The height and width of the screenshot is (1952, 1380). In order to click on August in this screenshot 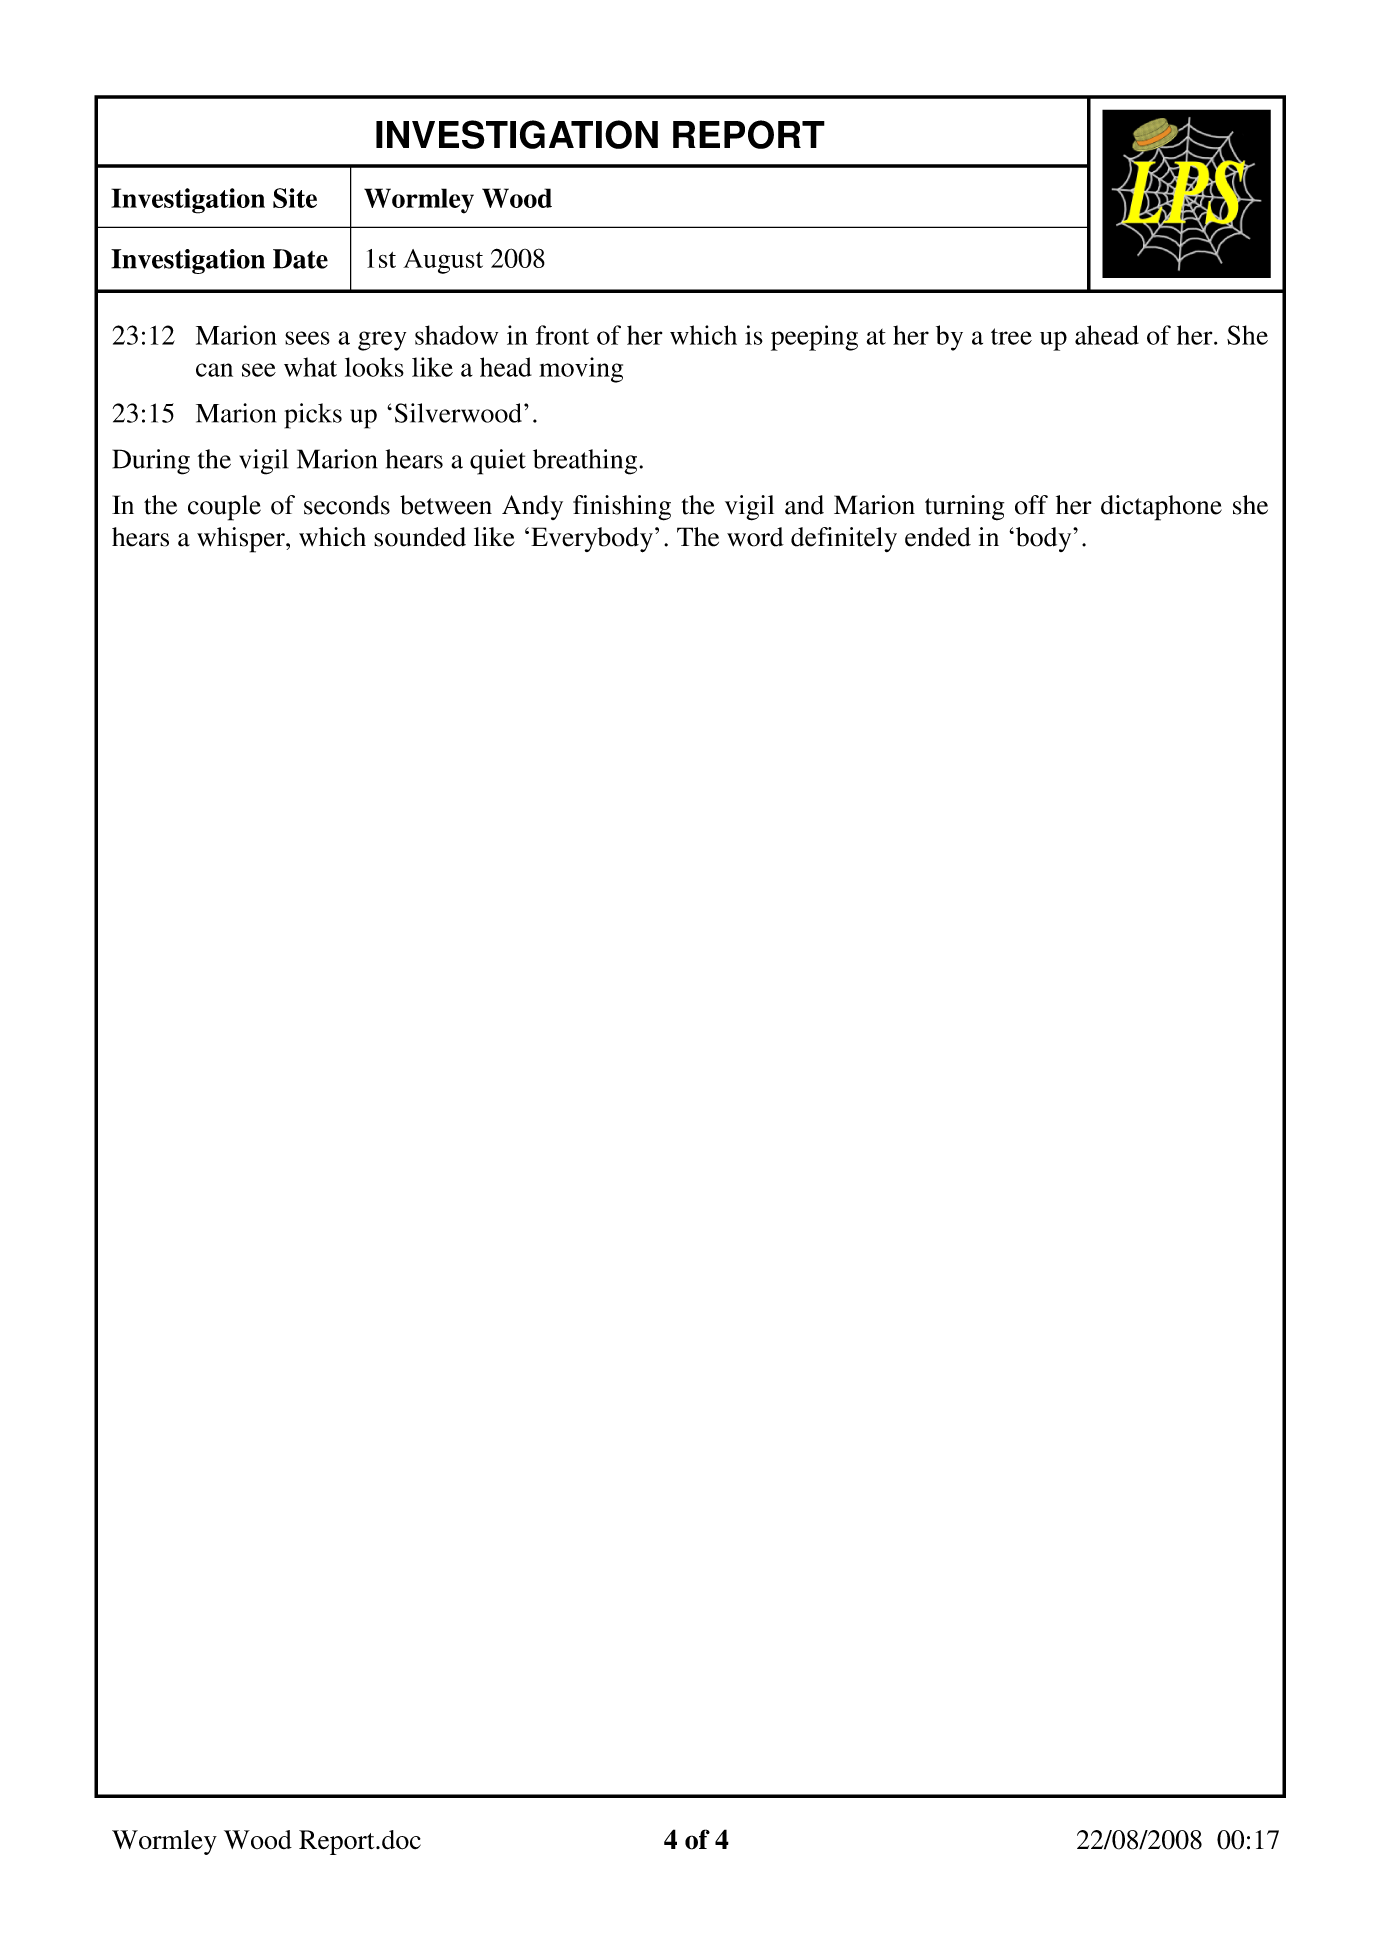, I will do `click(443, 261)`.
